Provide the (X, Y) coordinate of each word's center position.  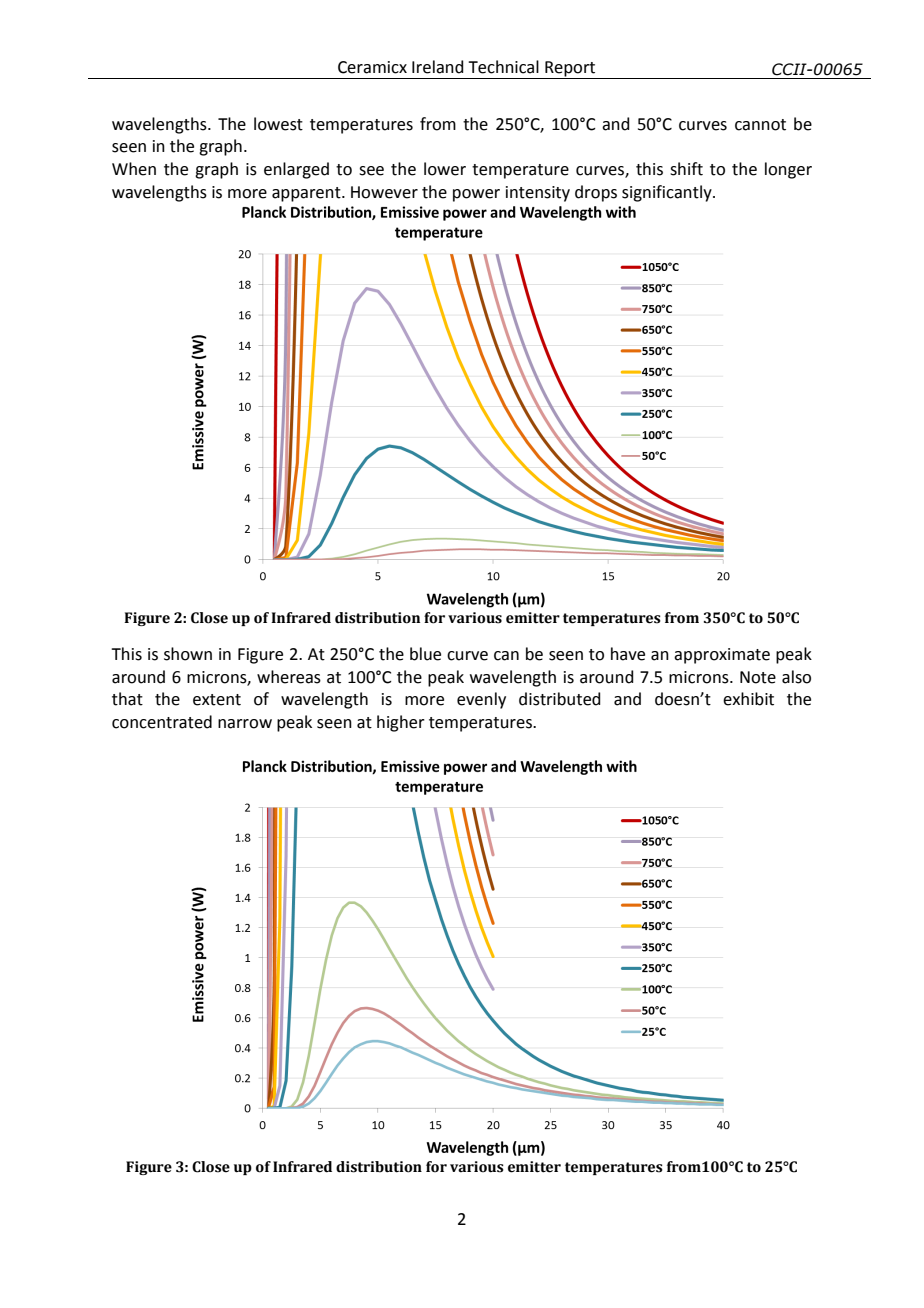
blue (425, 654)
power (476, 195)
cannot (760, 125)
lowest (278, 124)
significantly (668, 193)
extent (217, 700)
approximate (722, 656)
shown (188, 654)
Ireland (438, 67)
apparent (307, 194)
